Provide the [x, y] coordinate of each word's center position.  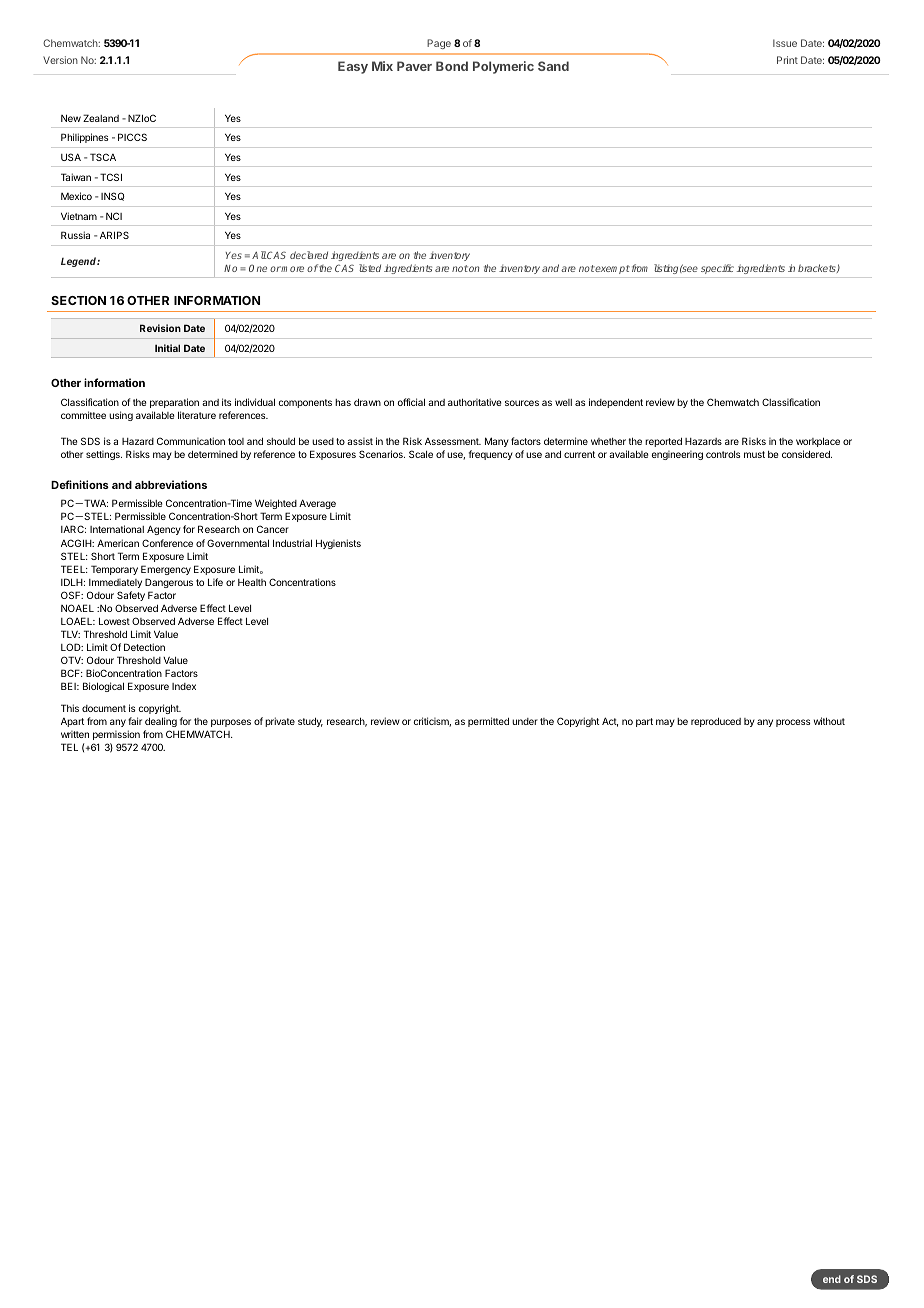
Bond [452, 66]
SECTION [78, 300]
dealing [161, 722]
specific [717, 269]
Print [787, 60]
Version [60, 60]
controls [723, 454]
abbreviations [171, 484]
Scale [421, 454]
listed [370, 268]
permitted [488, 722]
